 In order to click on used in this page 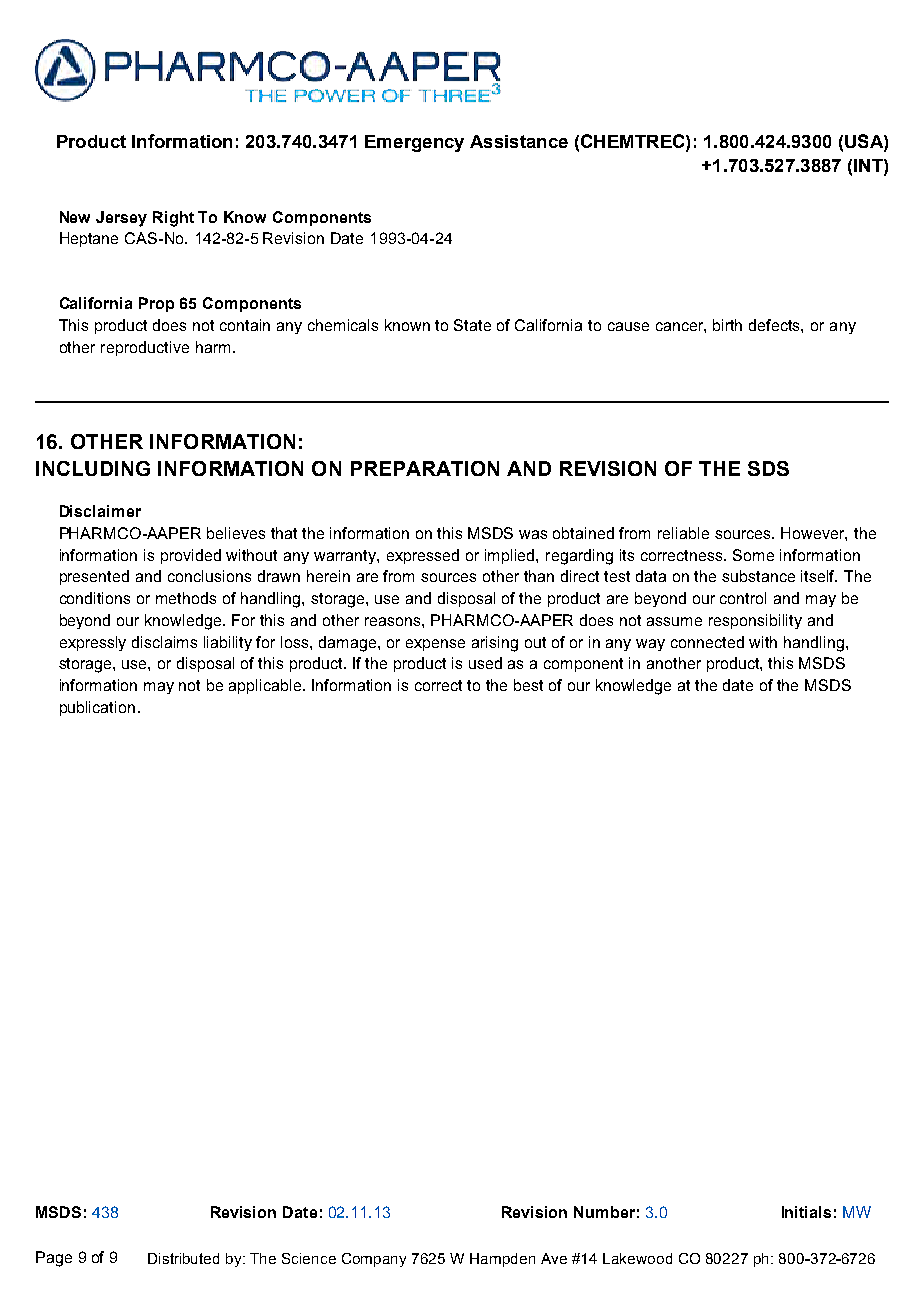, I will do `click(485, 663)`.
